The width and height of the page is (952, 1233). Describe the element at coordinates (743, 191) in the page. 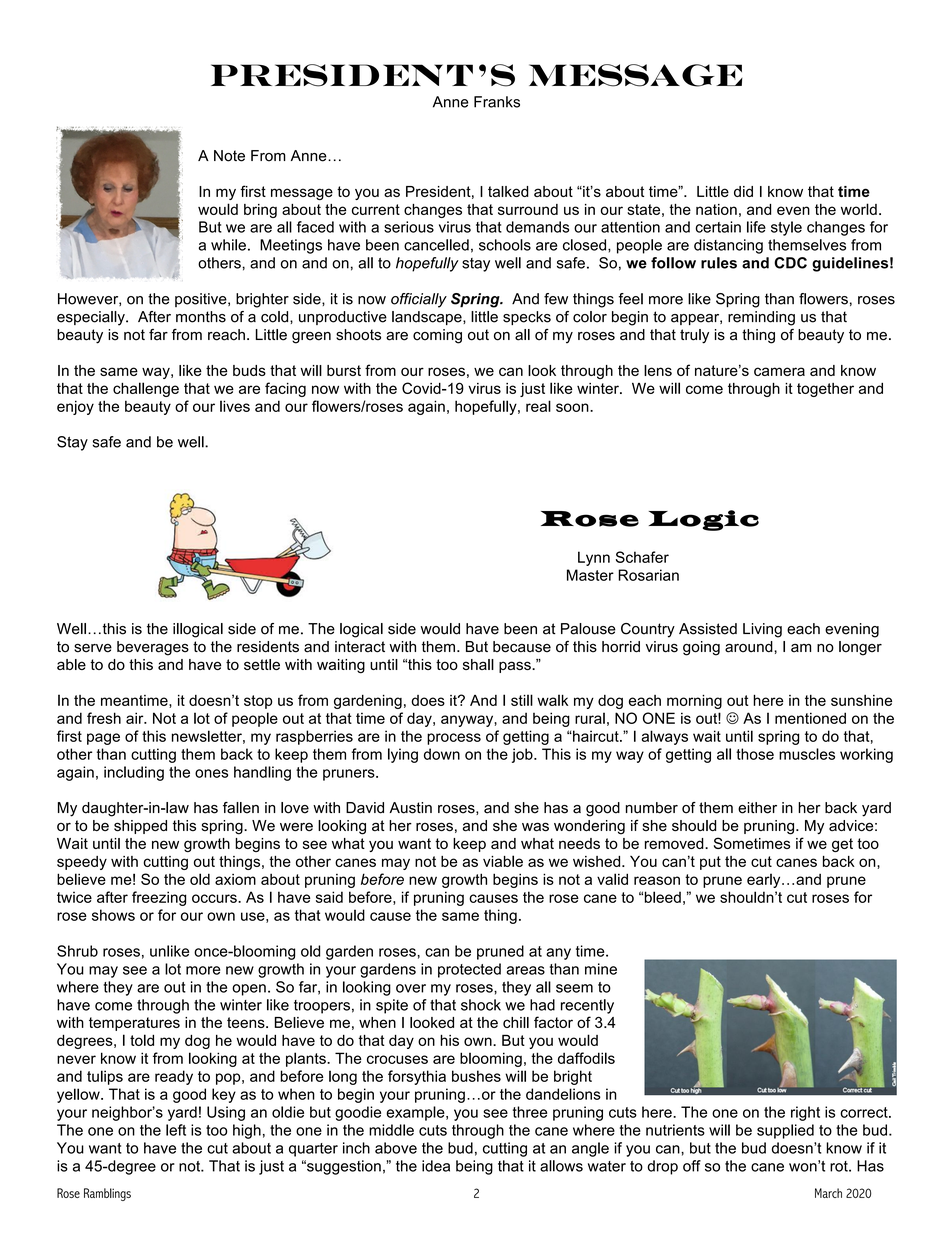

I see `did` at that location.
